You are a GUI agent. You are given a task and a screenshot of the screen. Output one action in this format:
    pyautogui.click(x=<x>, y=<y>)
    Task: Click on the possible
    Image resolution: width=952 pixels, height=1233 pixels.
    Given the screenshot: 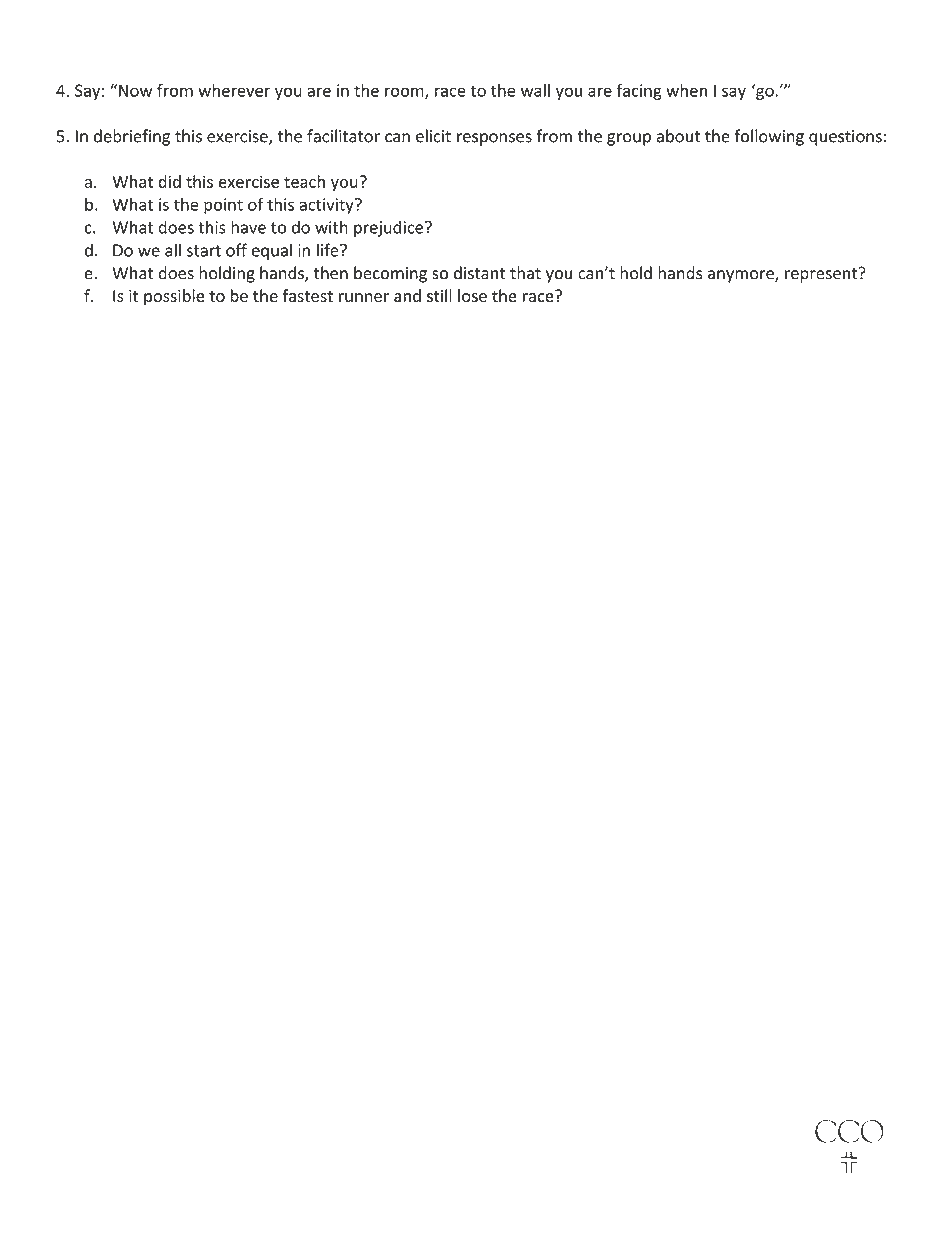 What is the action you would take?
    pyautogui.click(x=174, y=297)
